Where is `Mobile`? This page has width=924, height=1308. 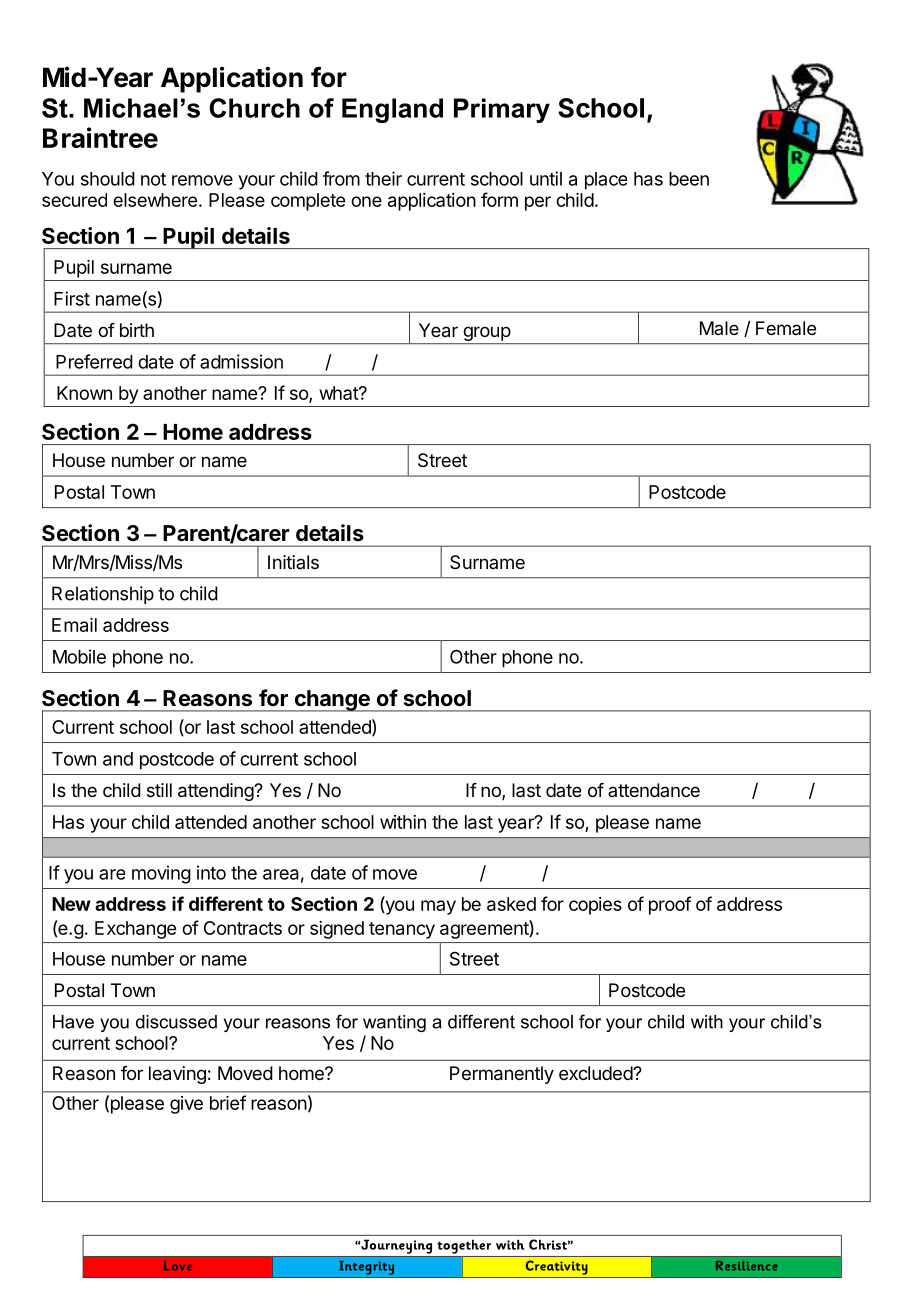 Mobile is located at coordinates (79, 656).
